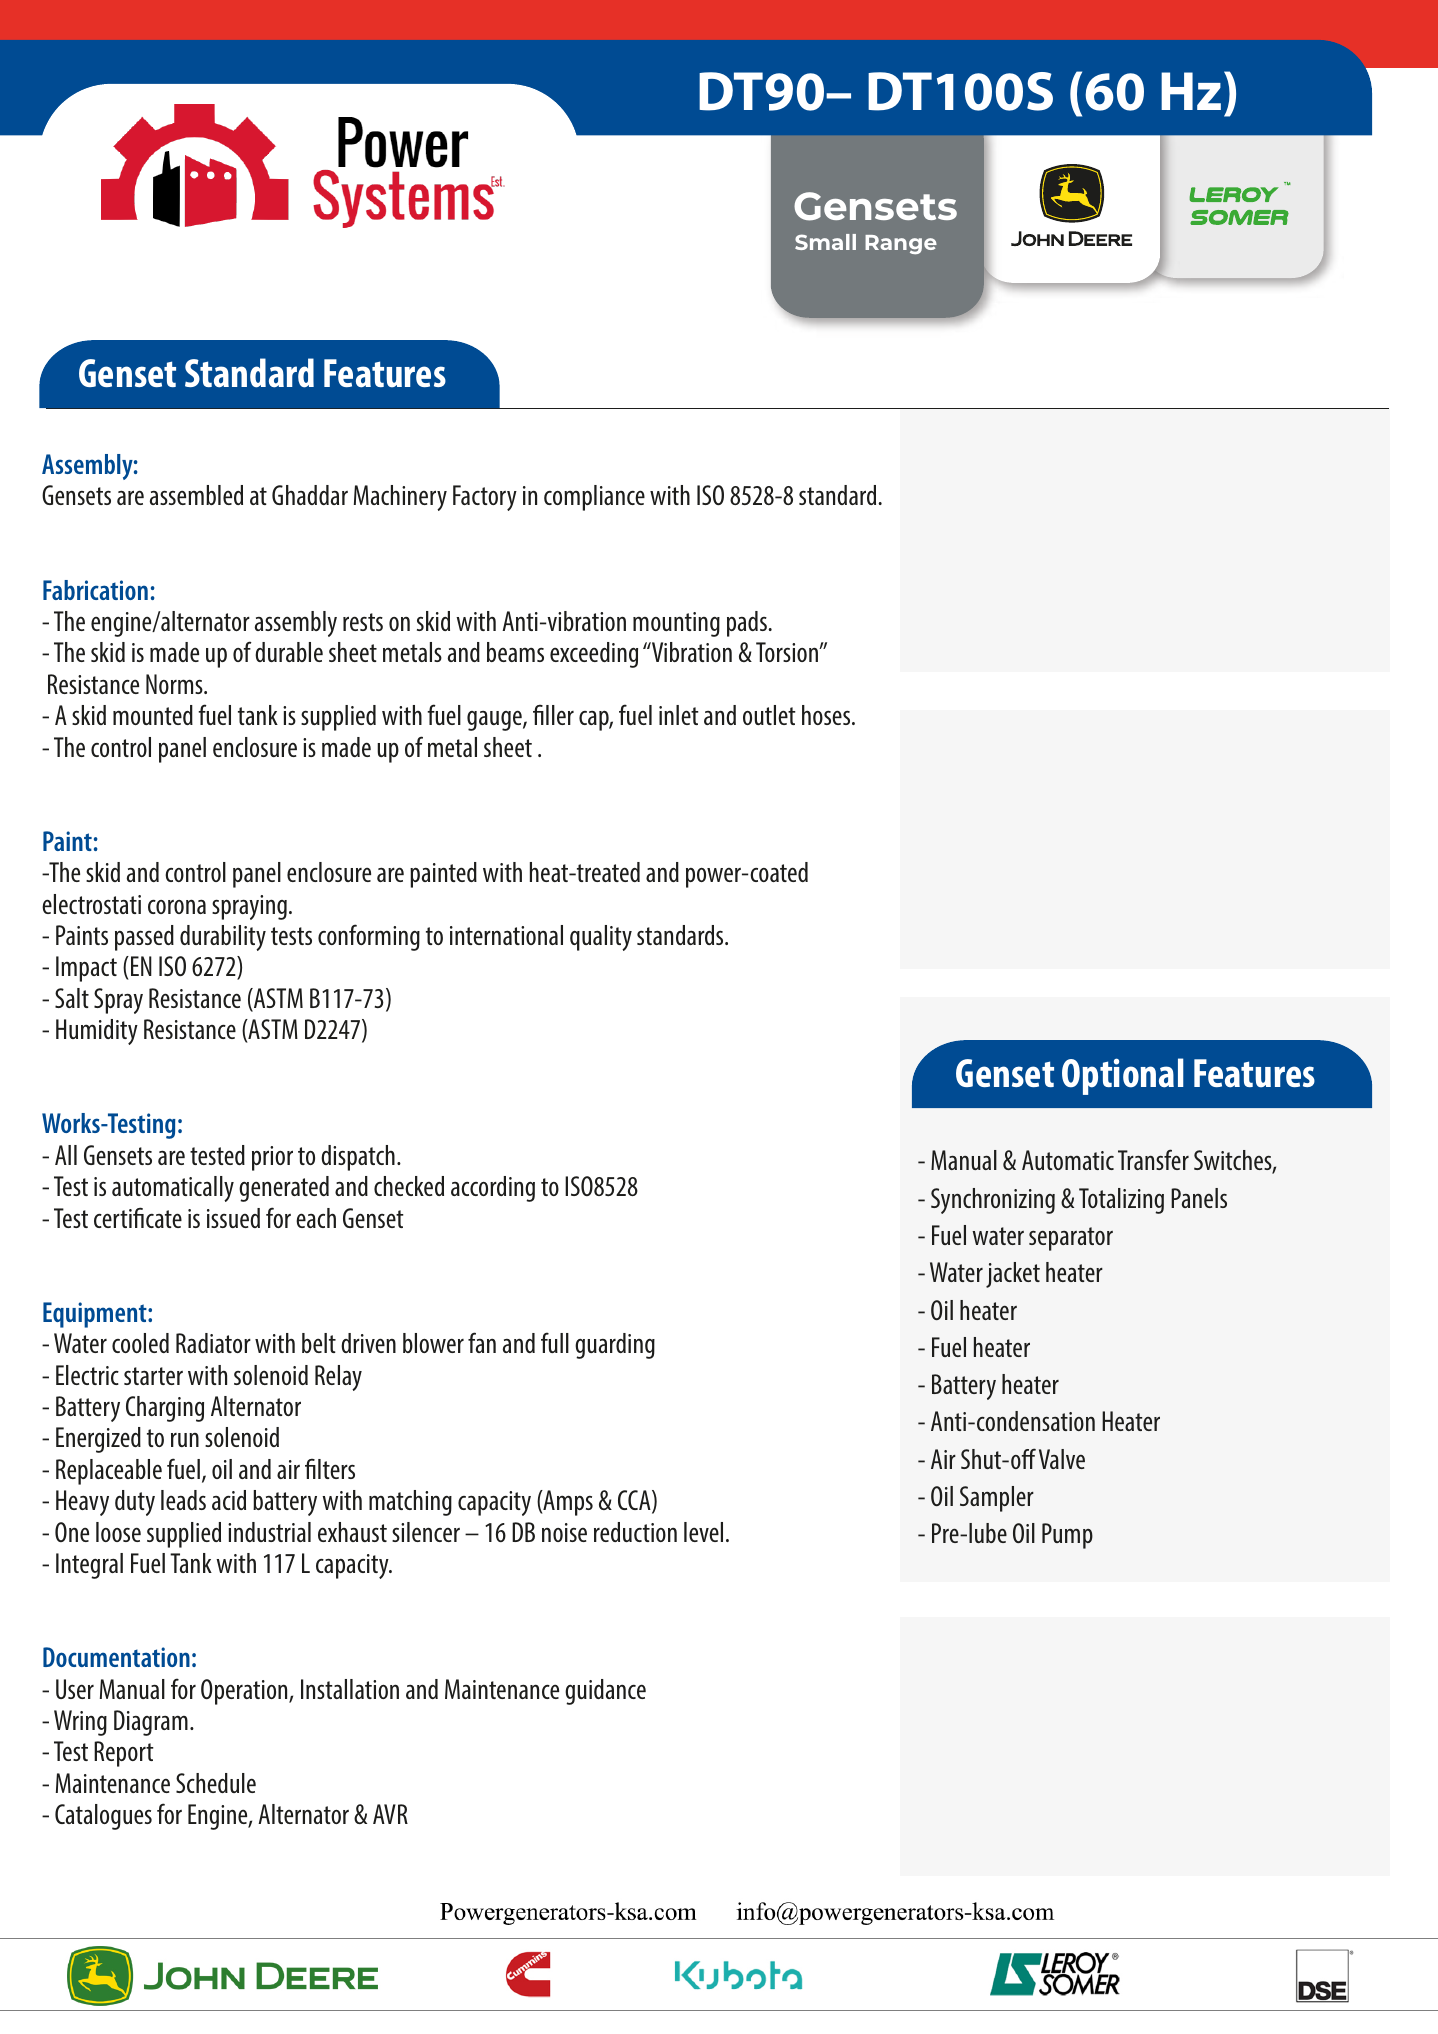 The height and width of the screenshot is (2034, 1438). Describe the element at coordinates (601, 938) in the screenshot. I see `quality` at that location.
